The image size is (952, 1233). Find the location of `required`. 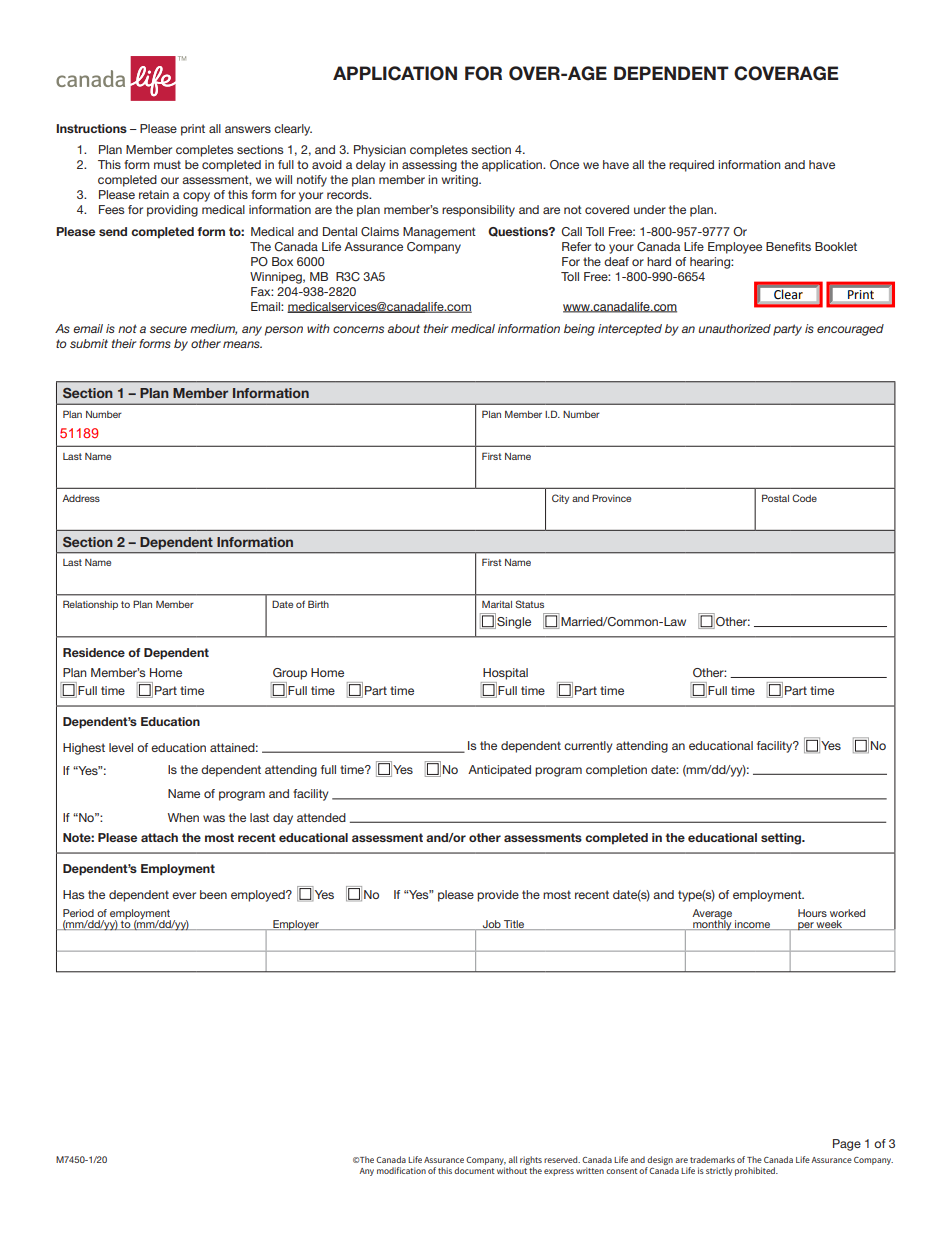

required is located at coordinates (691, 166).
